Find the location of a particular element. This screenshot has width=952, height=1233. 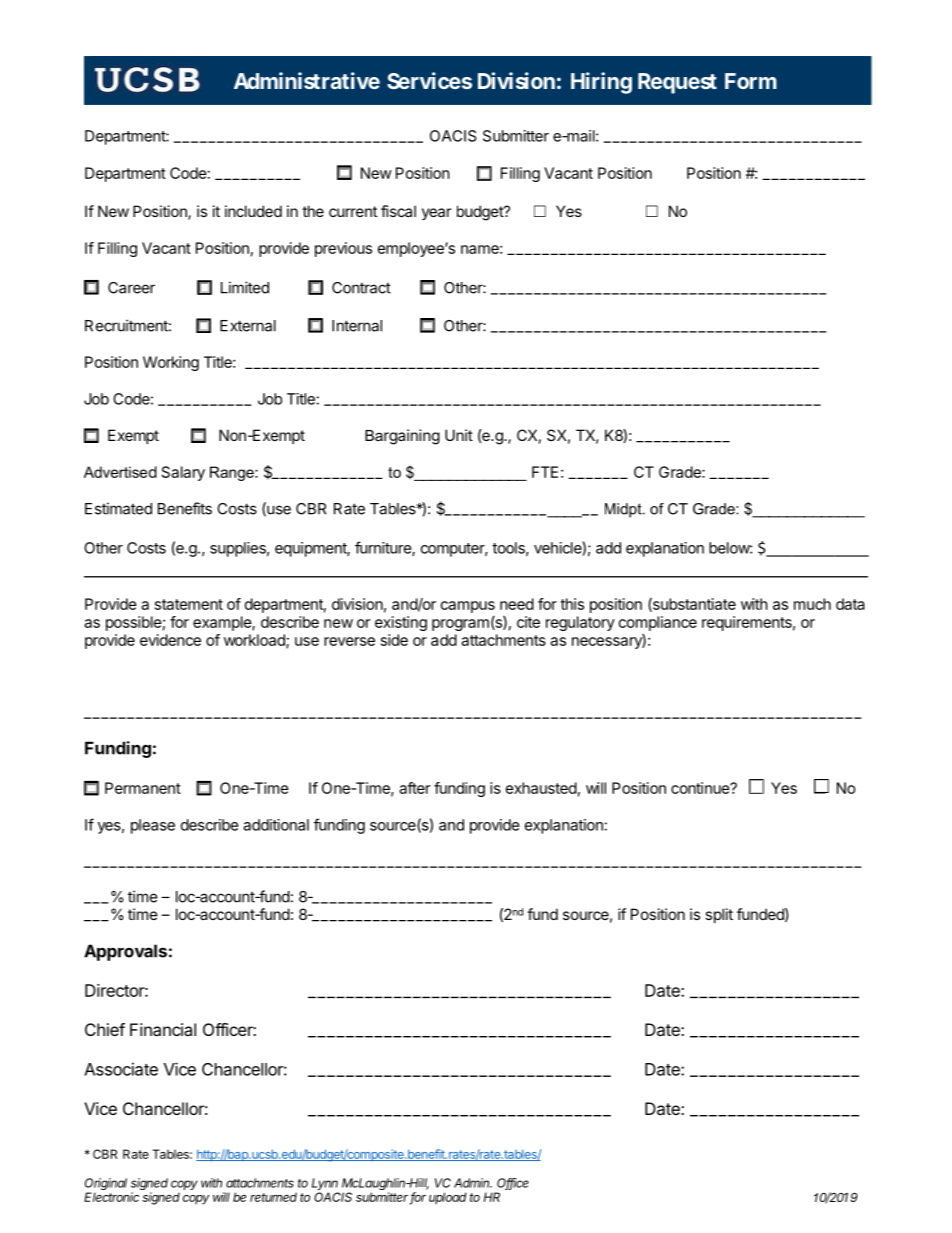

after is located at coordinates (414, 788).
